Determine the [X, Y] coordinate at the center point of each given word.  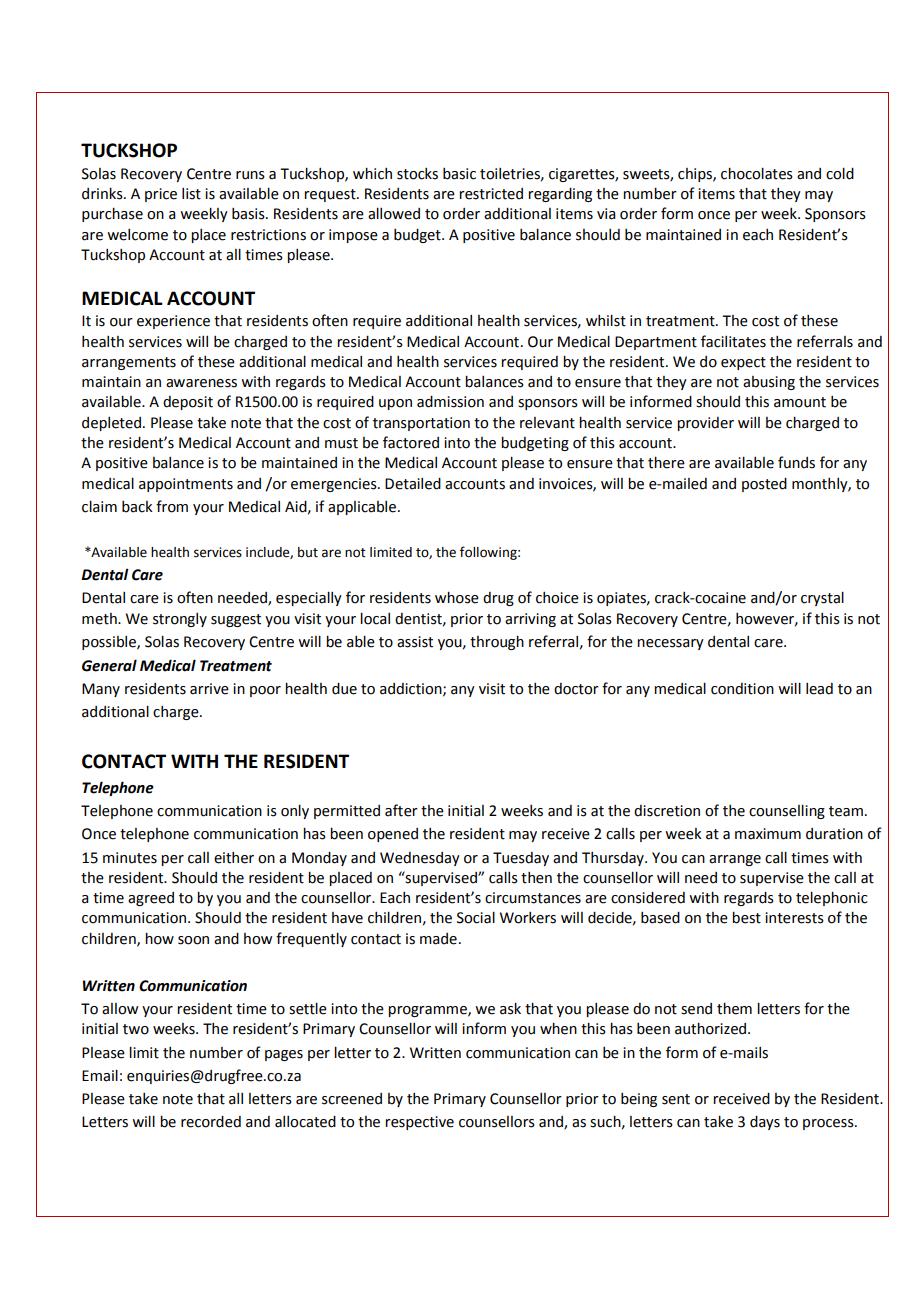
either [234, 858]
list [191, 194]
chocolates [757, 174]
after [401, 810]
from [172, 506]
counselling [787, 812]
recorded [211, 1122]
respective [419, 1123]
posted [764, 485]
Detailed [413, 484]
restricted [491, 194]
